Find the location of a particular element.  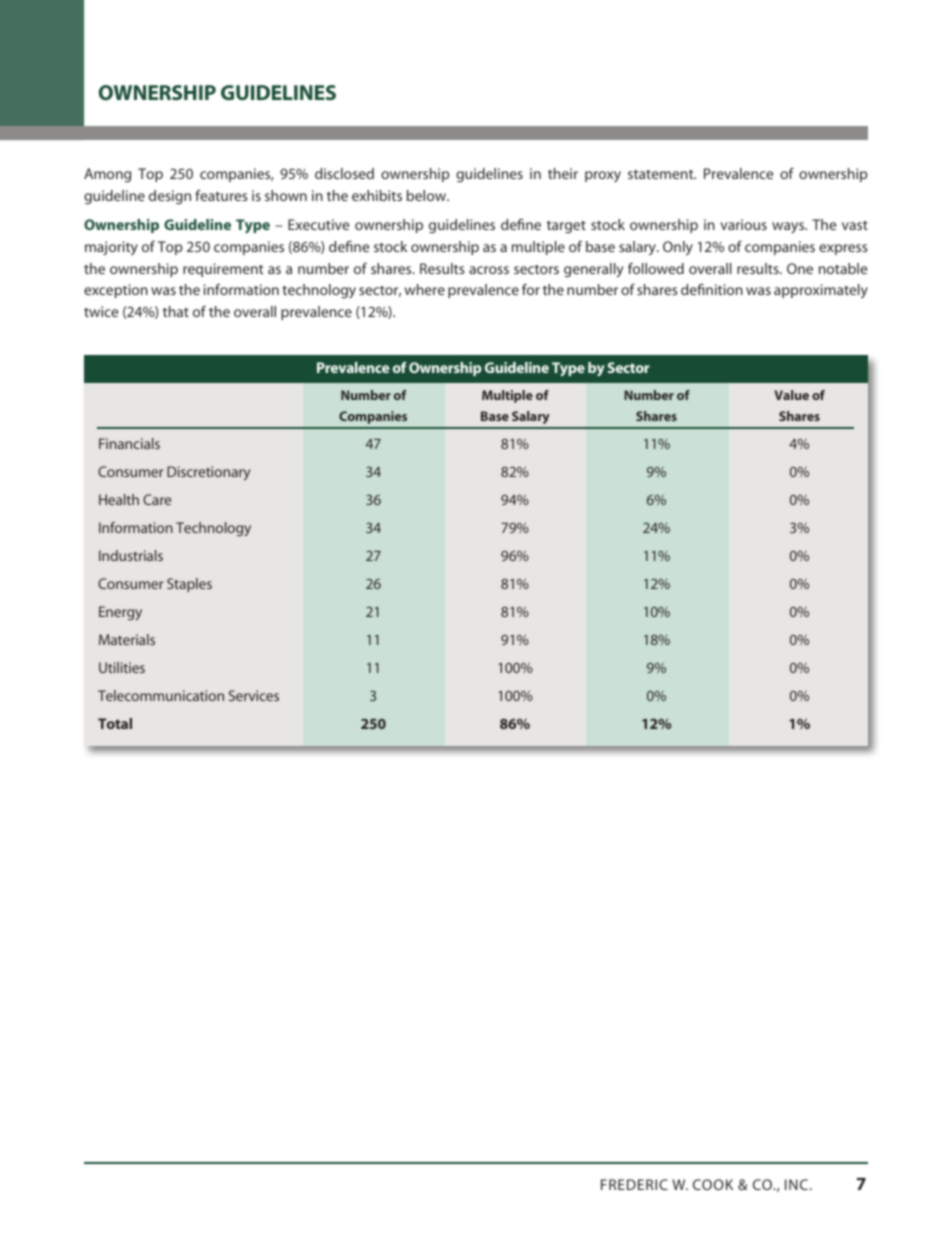

approximately is located at coordinates (821, 291).
